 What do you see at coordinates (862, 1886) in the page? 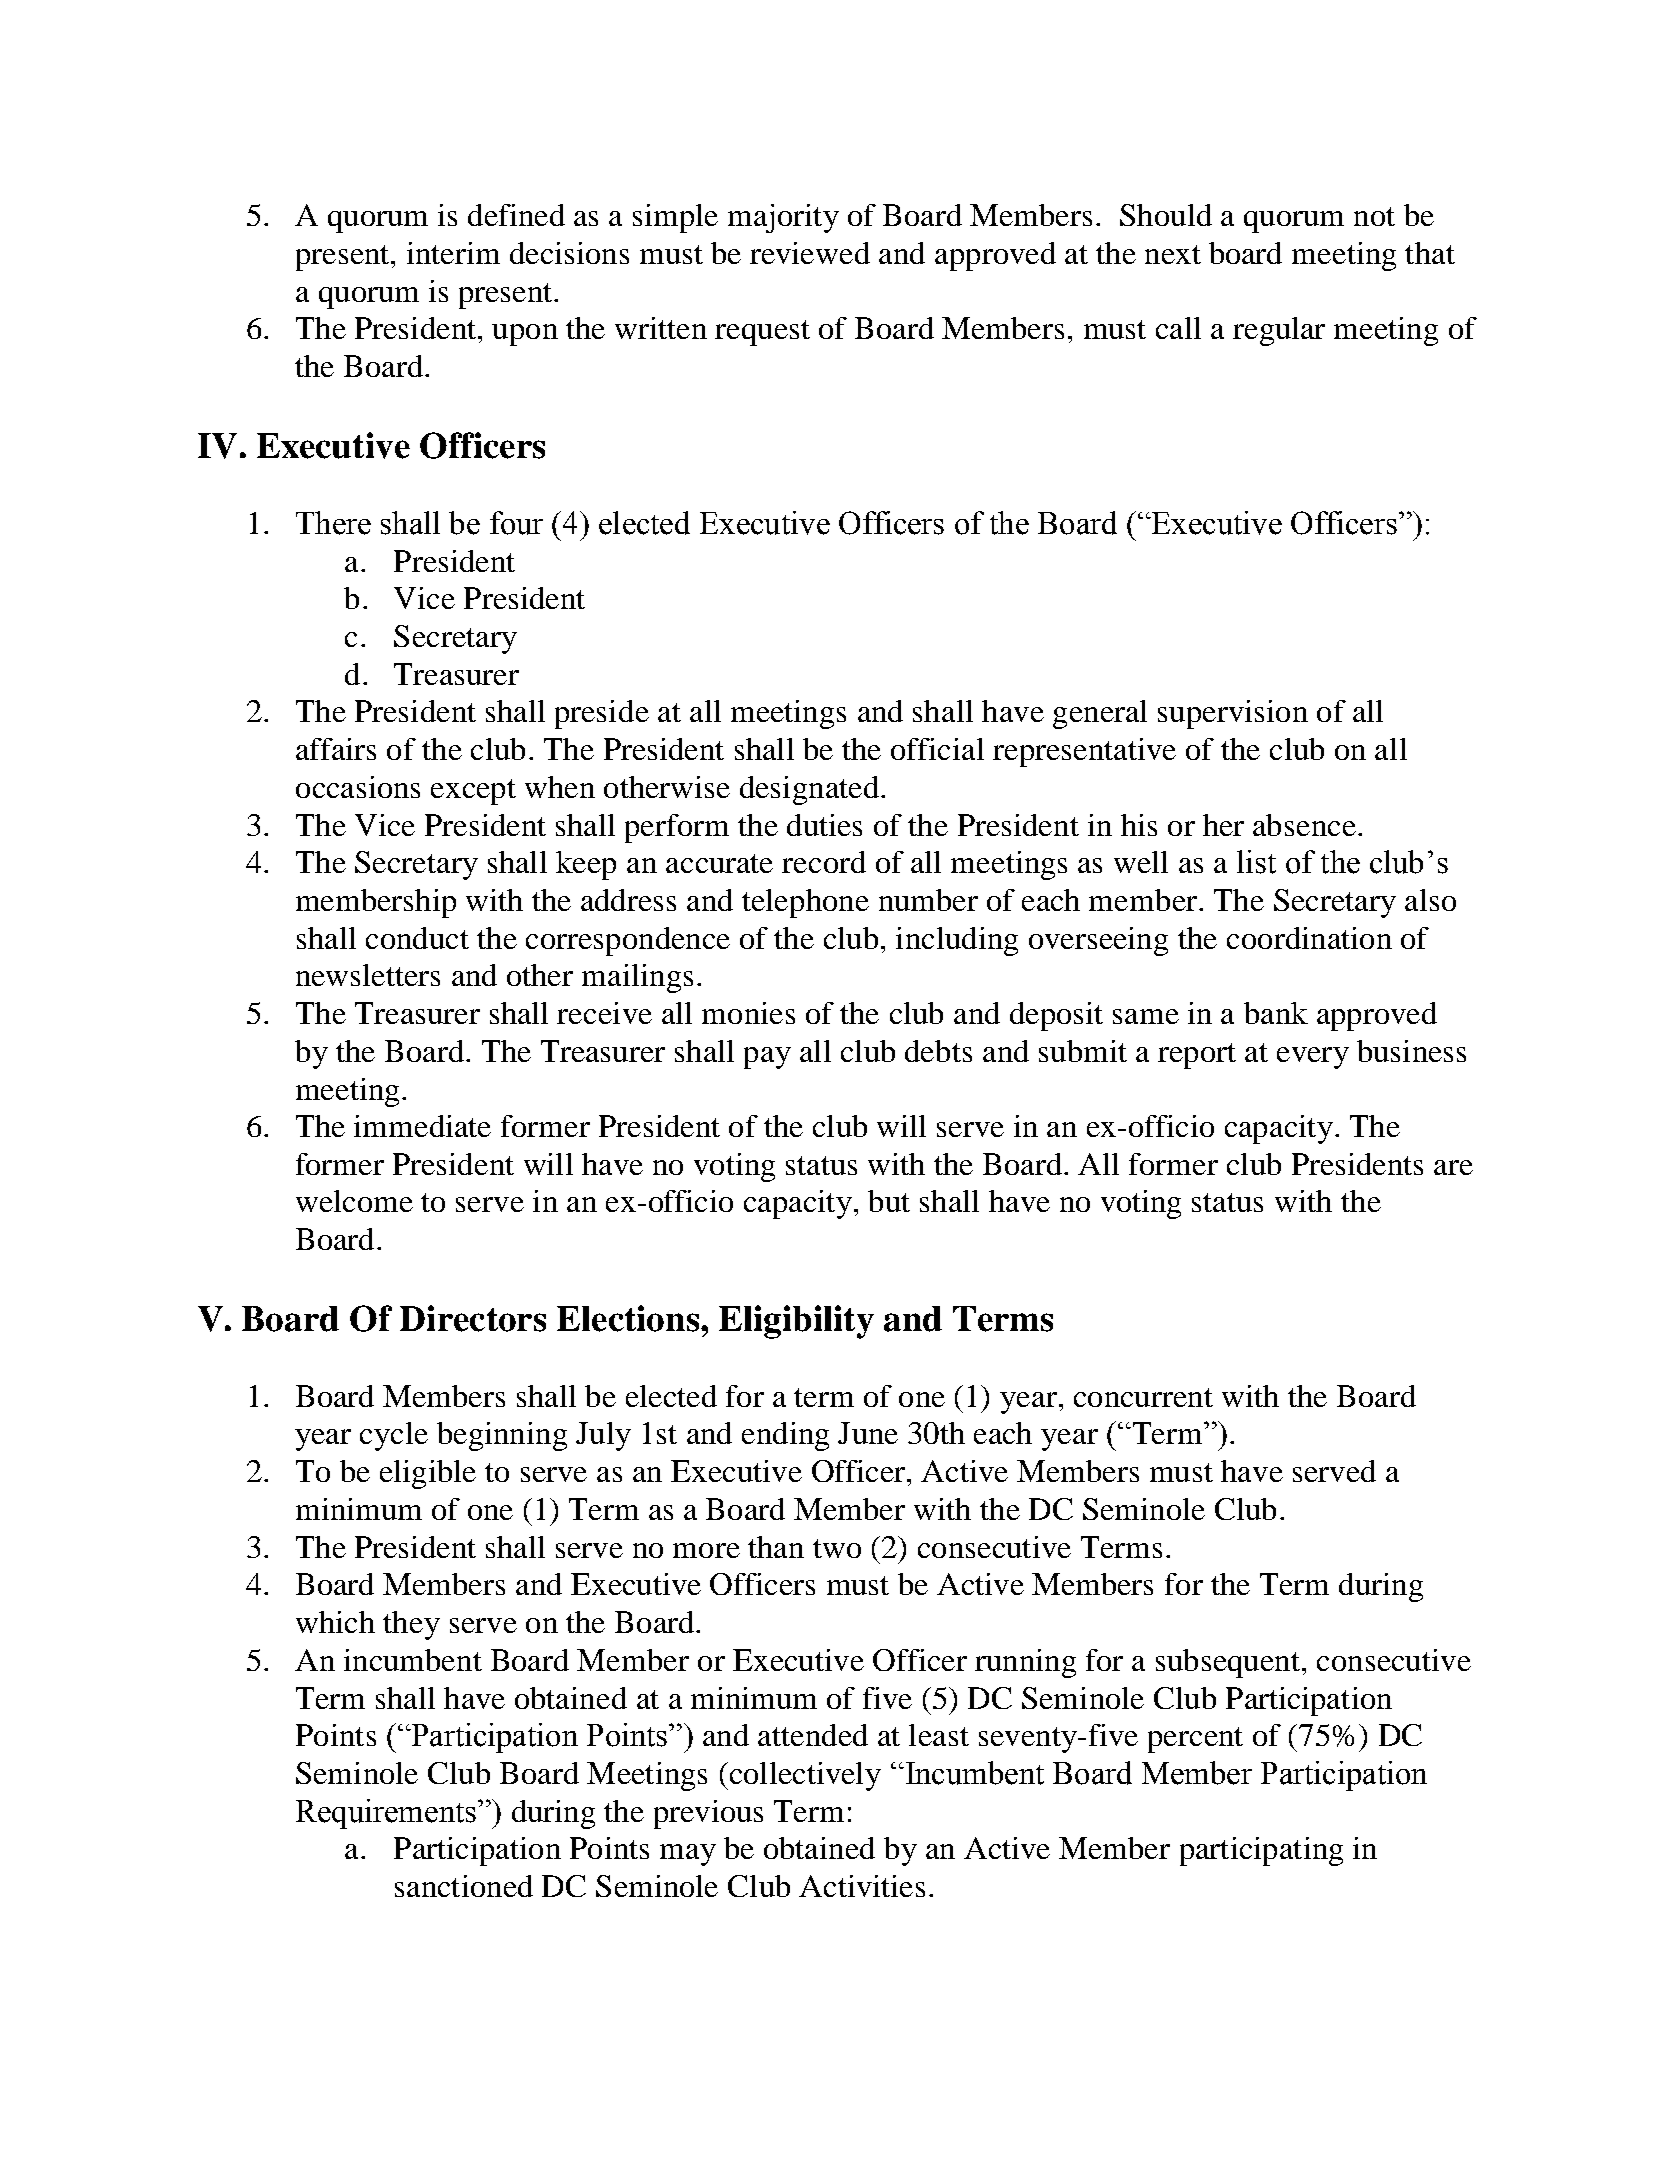
I see `Activities` at bounding box center [862, 1886].
